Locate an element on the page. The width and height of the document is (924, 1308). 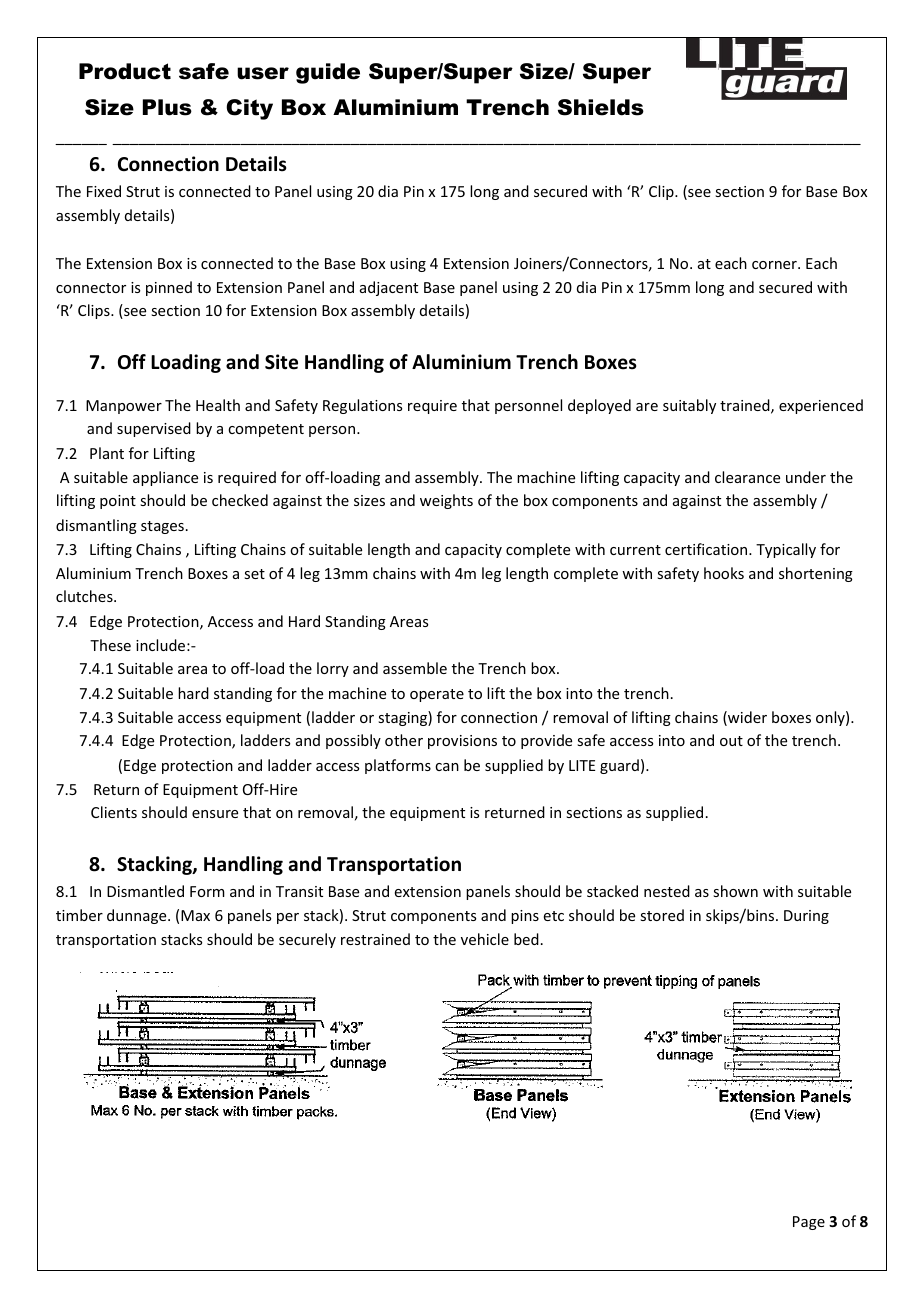
bed is located at coordinates (526, 939).
